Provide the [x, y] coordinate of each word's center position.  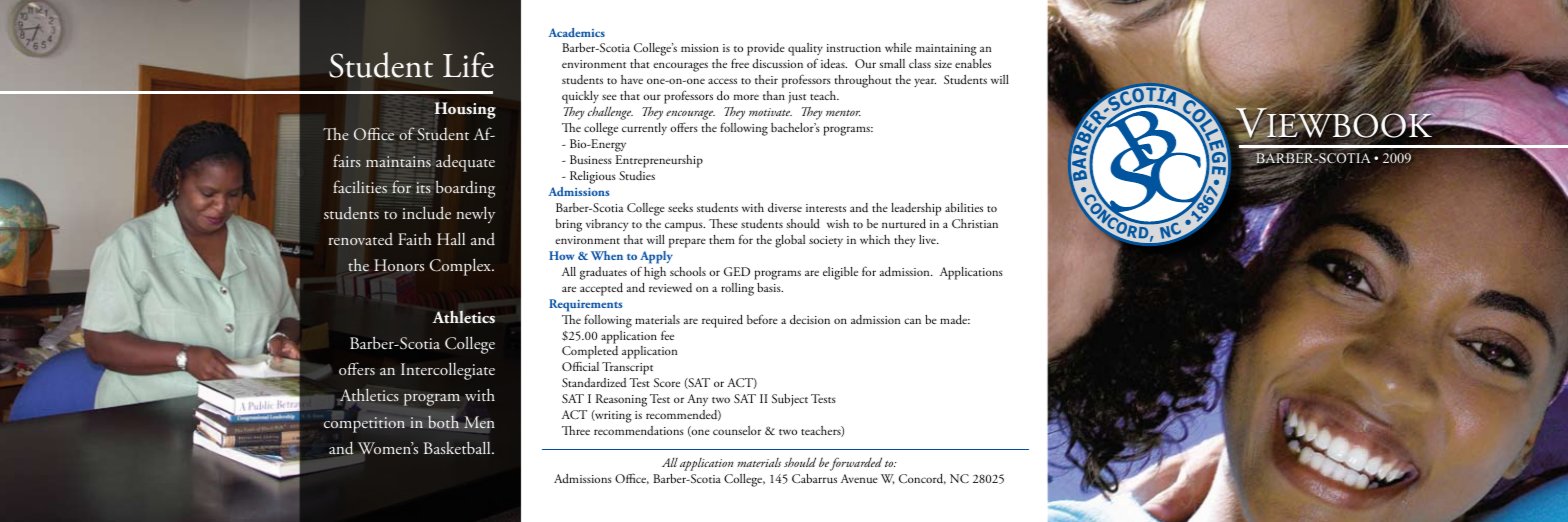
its [423, 188]
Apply [656, 257]
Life [468, 65]
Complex [462, 267]
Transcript [627, 368]
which [875, 239]
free [740, 63]
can [912, 321]
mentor [843, 113]
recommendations [639, 430]
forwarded [856, 464]
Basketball [458, 447]
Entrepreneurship [659, 161]
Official [580, 366]
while [898, 47]
